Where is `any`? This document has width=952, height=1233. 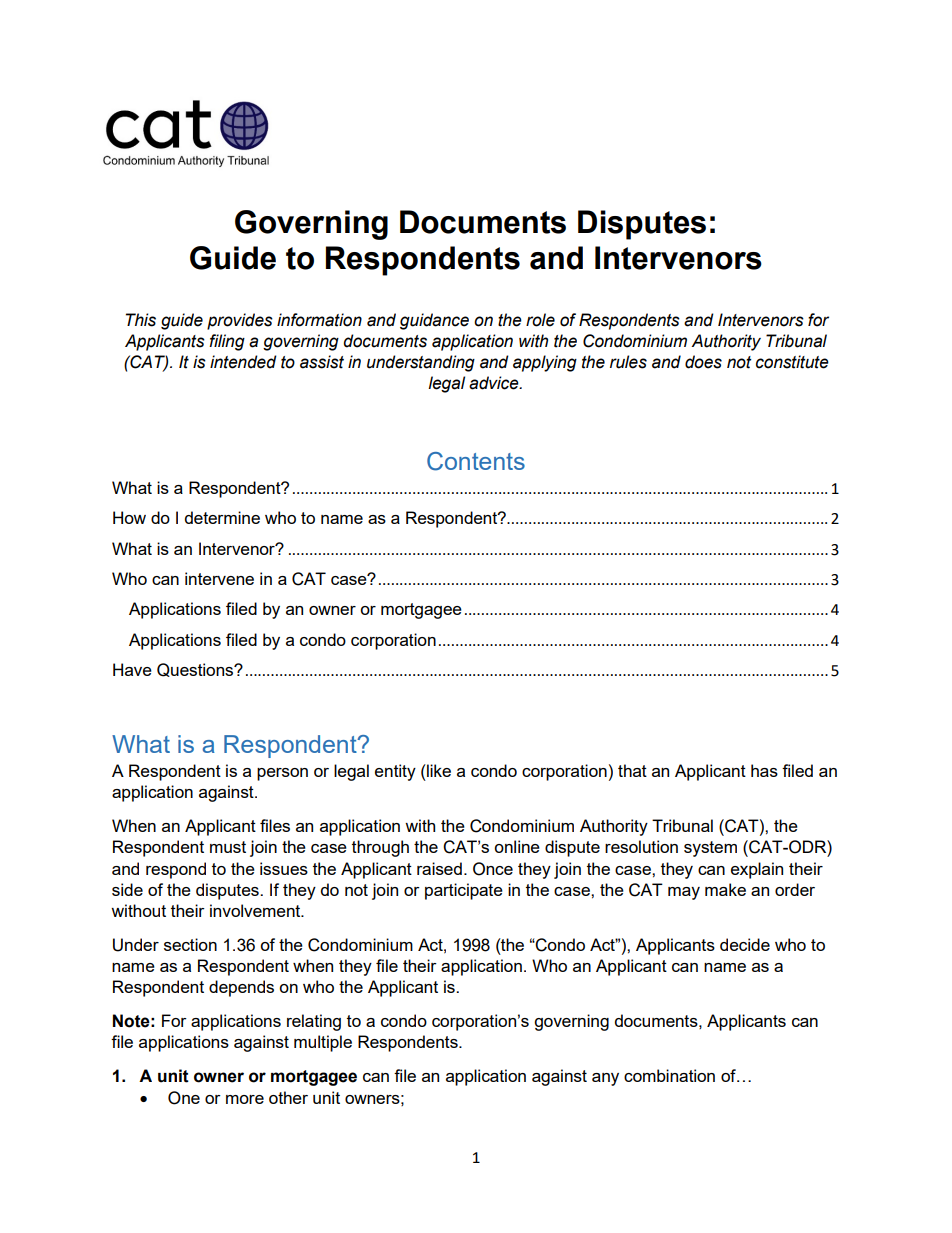 any is located at coordinates (605, 1079).
